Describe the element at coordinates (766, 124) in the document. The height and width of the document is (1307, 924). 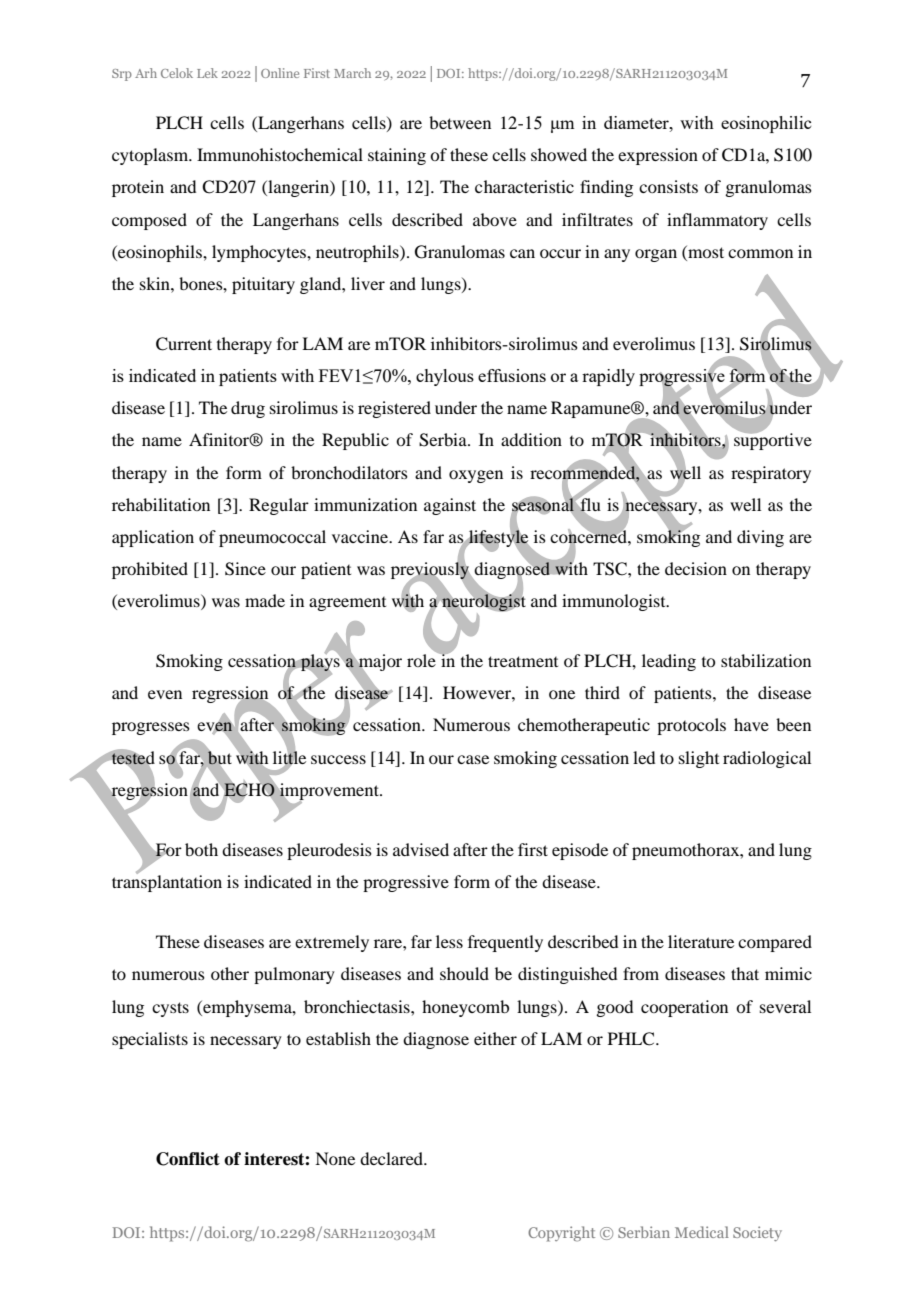
I see `eosinophilic` at that location.
